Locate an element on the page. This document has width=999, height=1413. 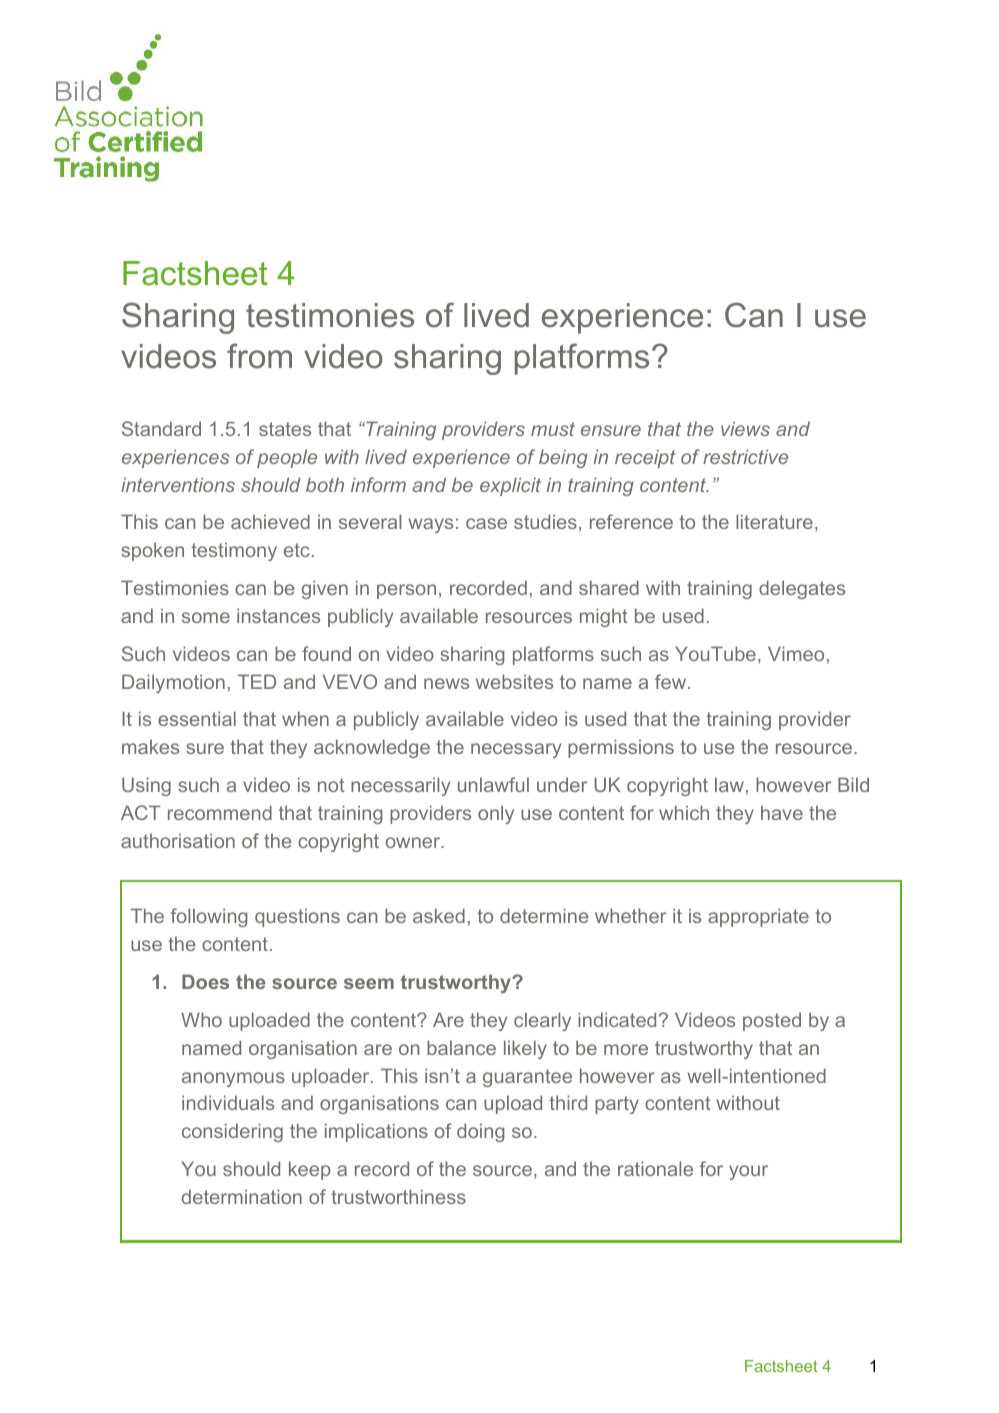
your is located at coordinates (748, 1172).
